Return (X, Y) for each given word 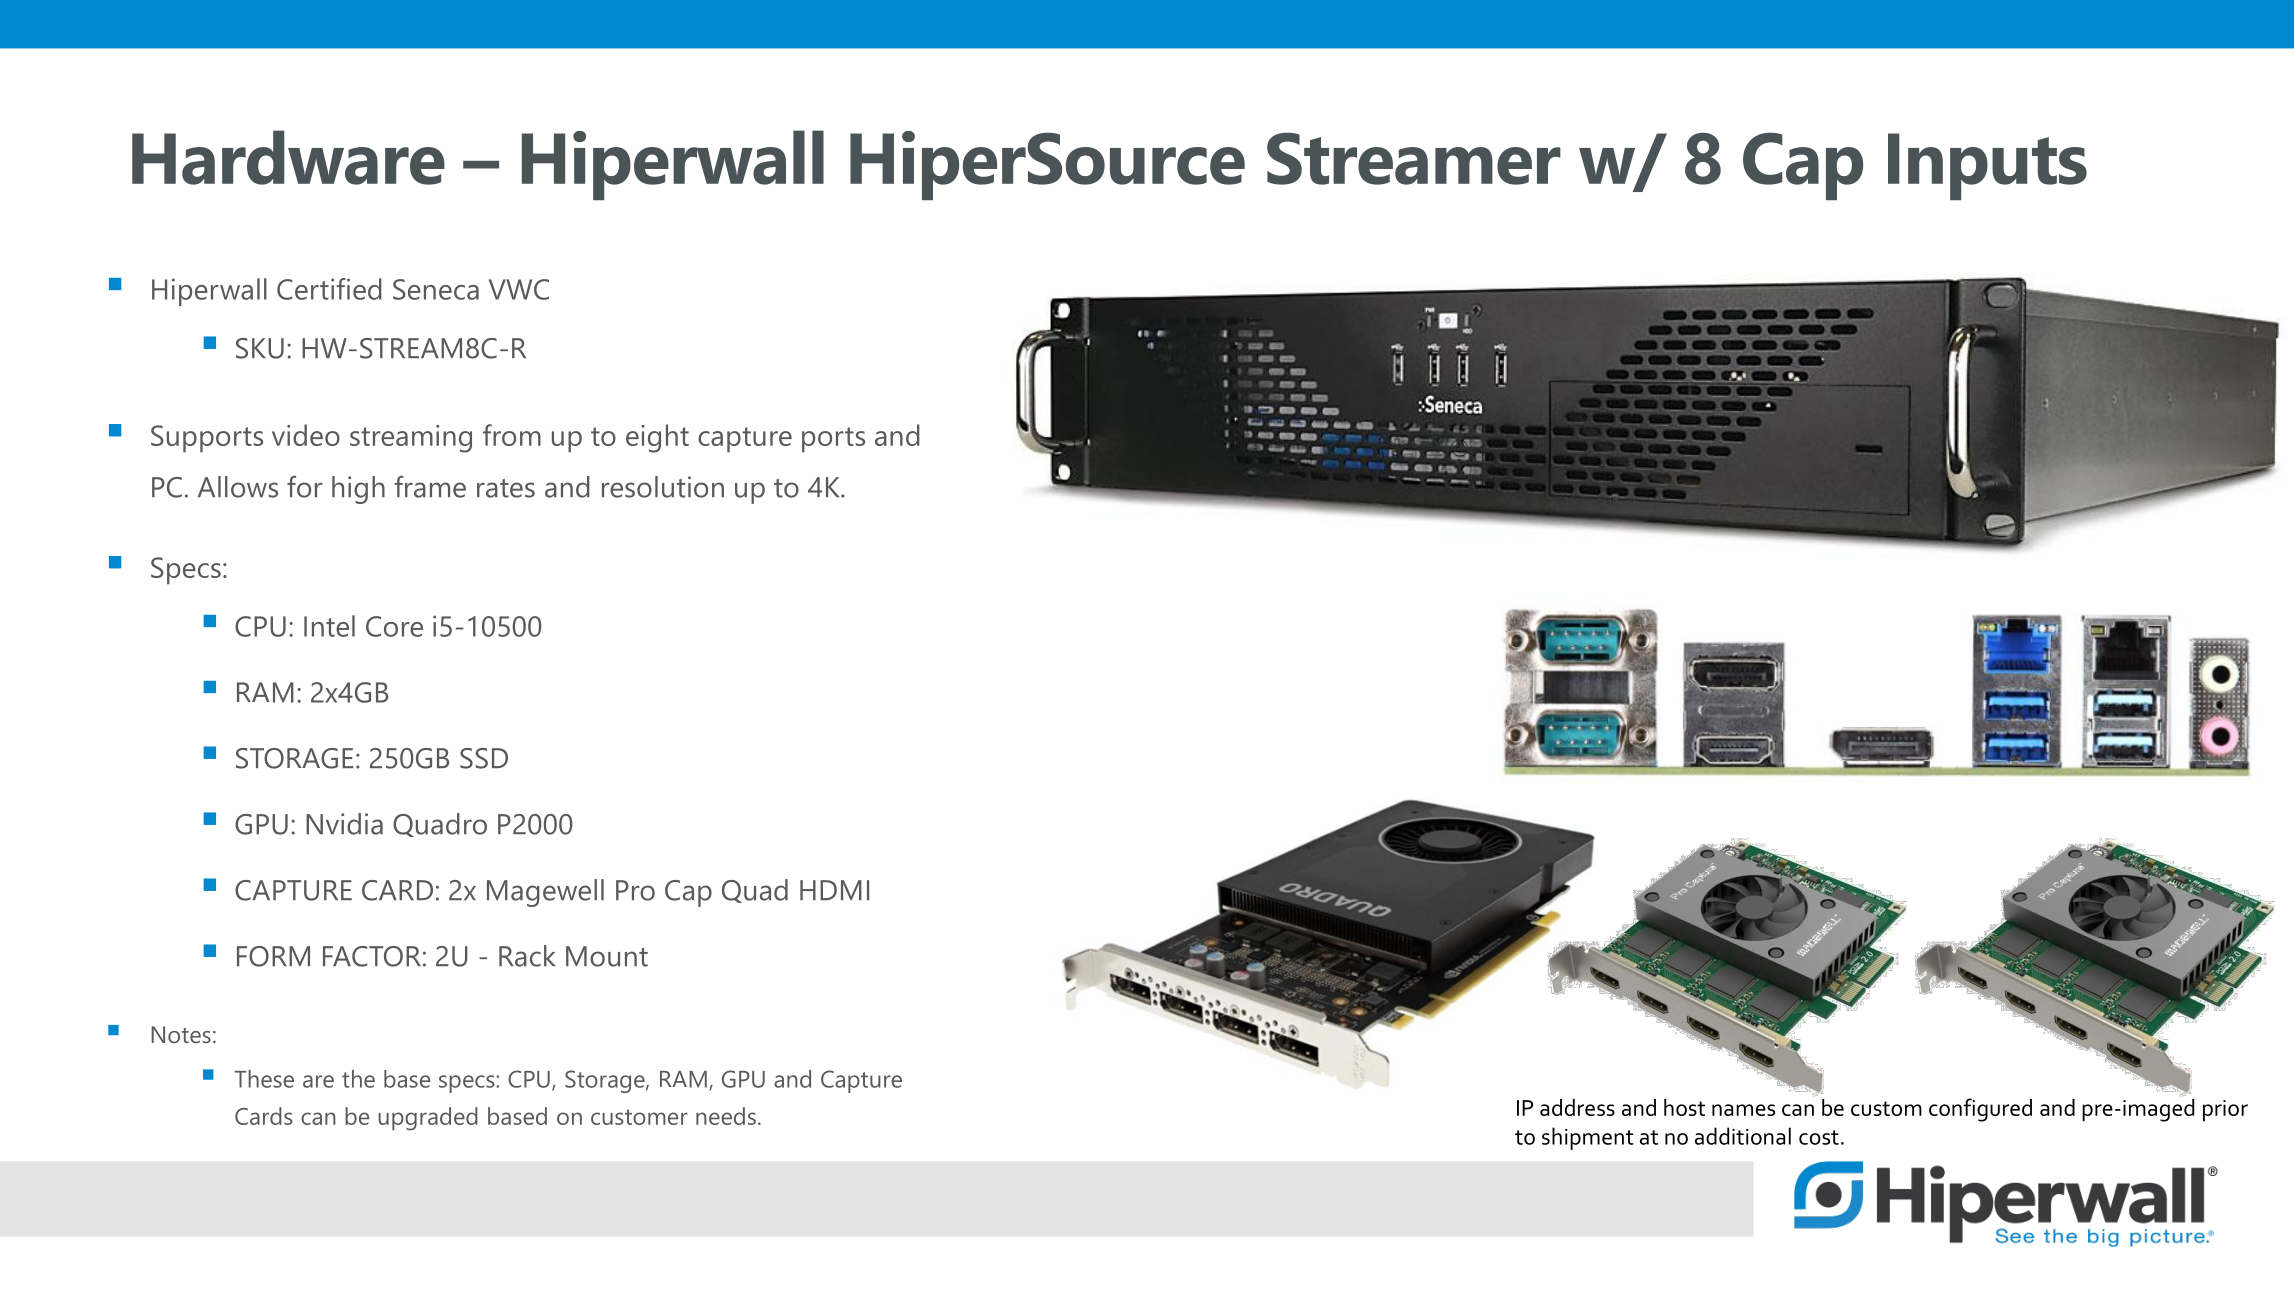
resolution (663, 487)
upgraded (428, 1119)
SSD (484, 758)
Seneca (436, 289)
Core (394, 626)
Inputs (1987, 166)
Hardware (288, 157)
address (1577, 1107)
